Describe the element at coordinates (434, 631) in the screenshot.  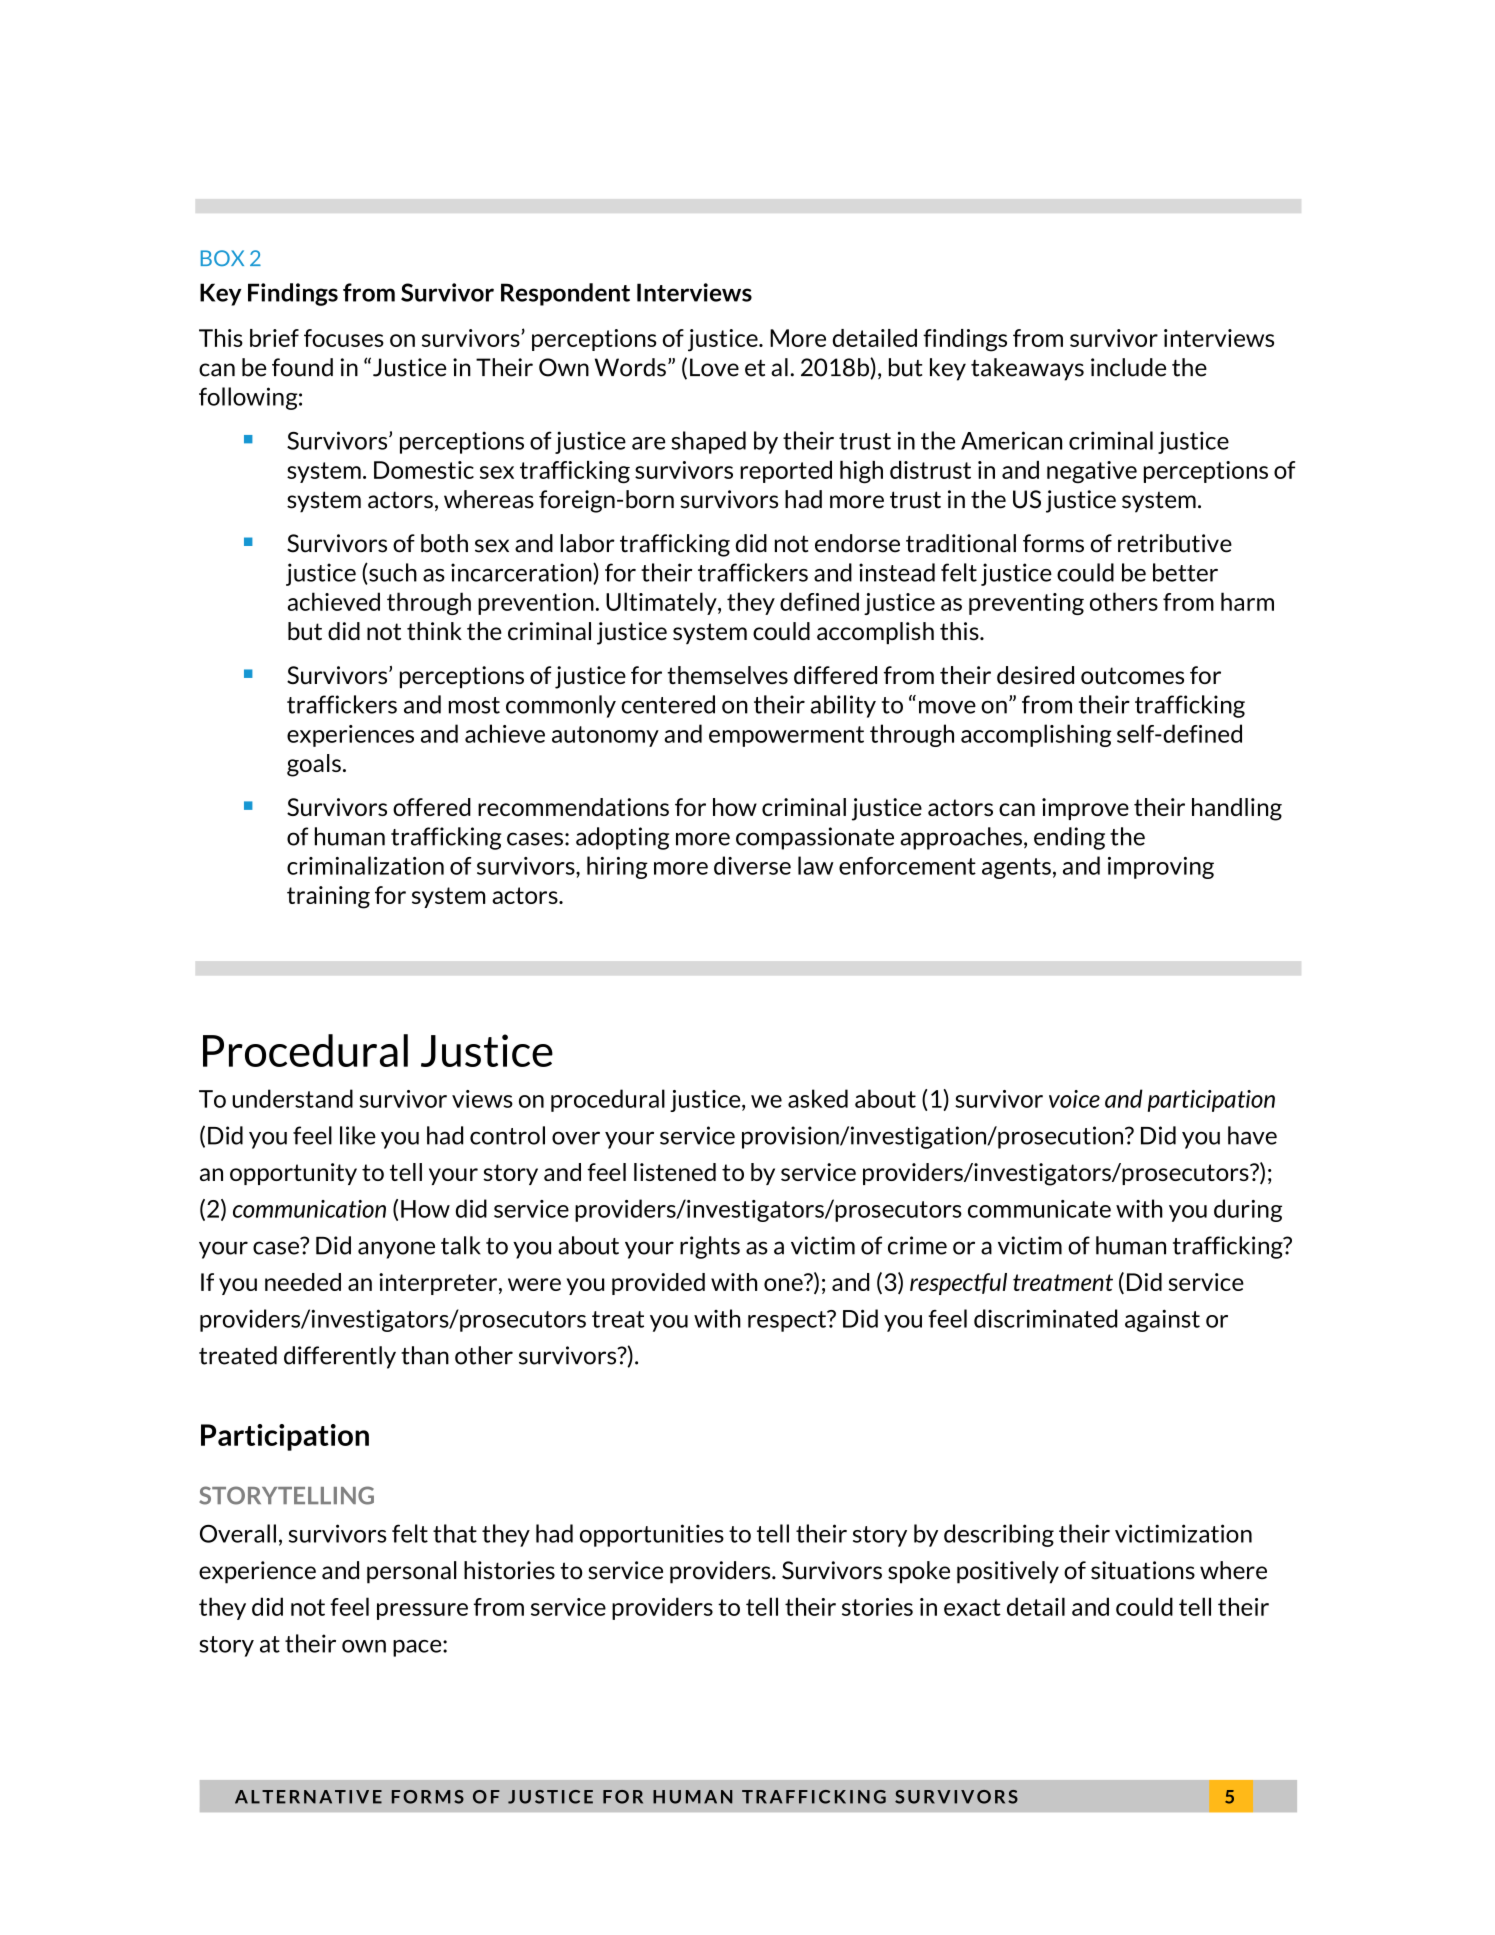
I see `think` at that location.
